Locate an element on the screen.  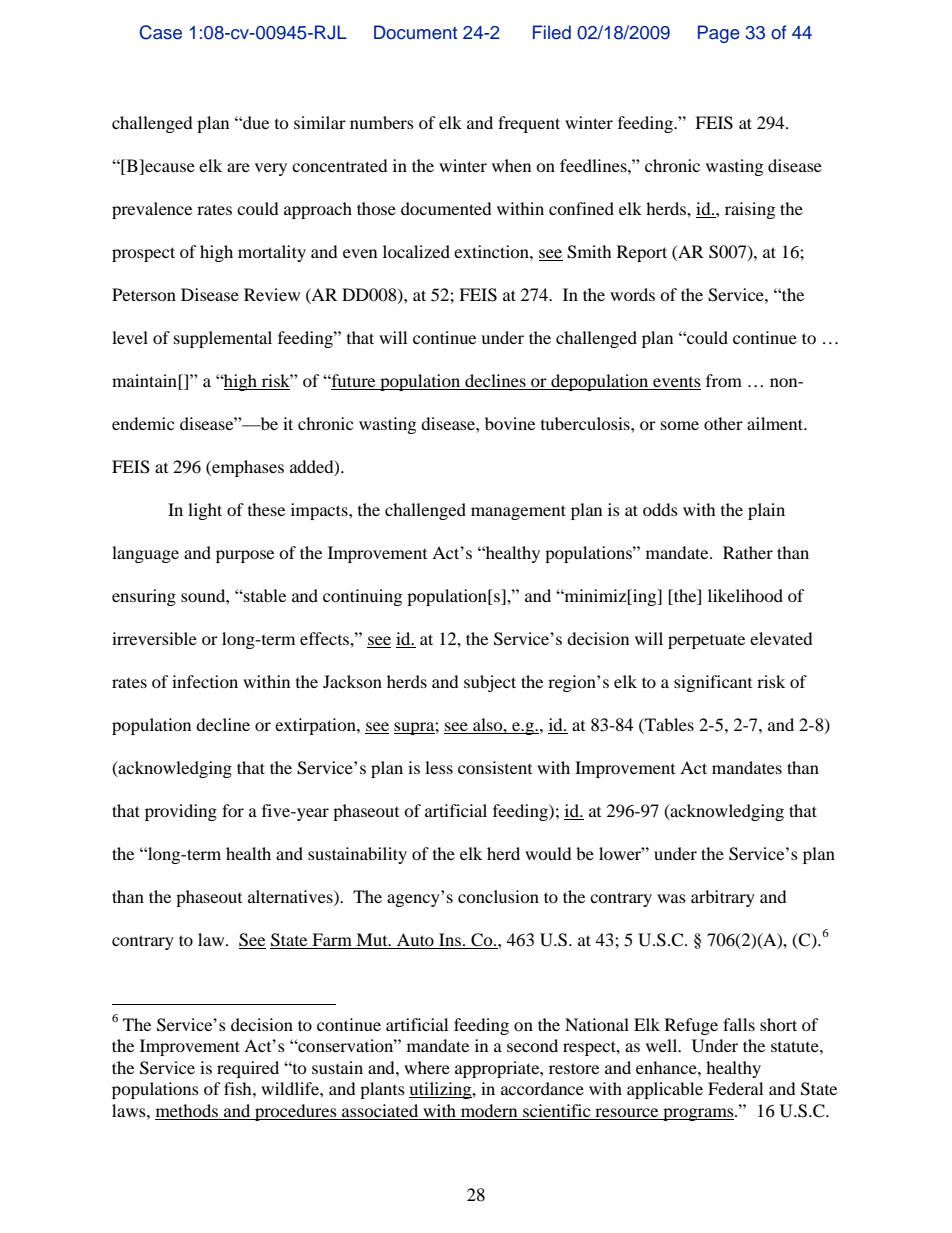
bovine is located at coordinates (510, 423).
